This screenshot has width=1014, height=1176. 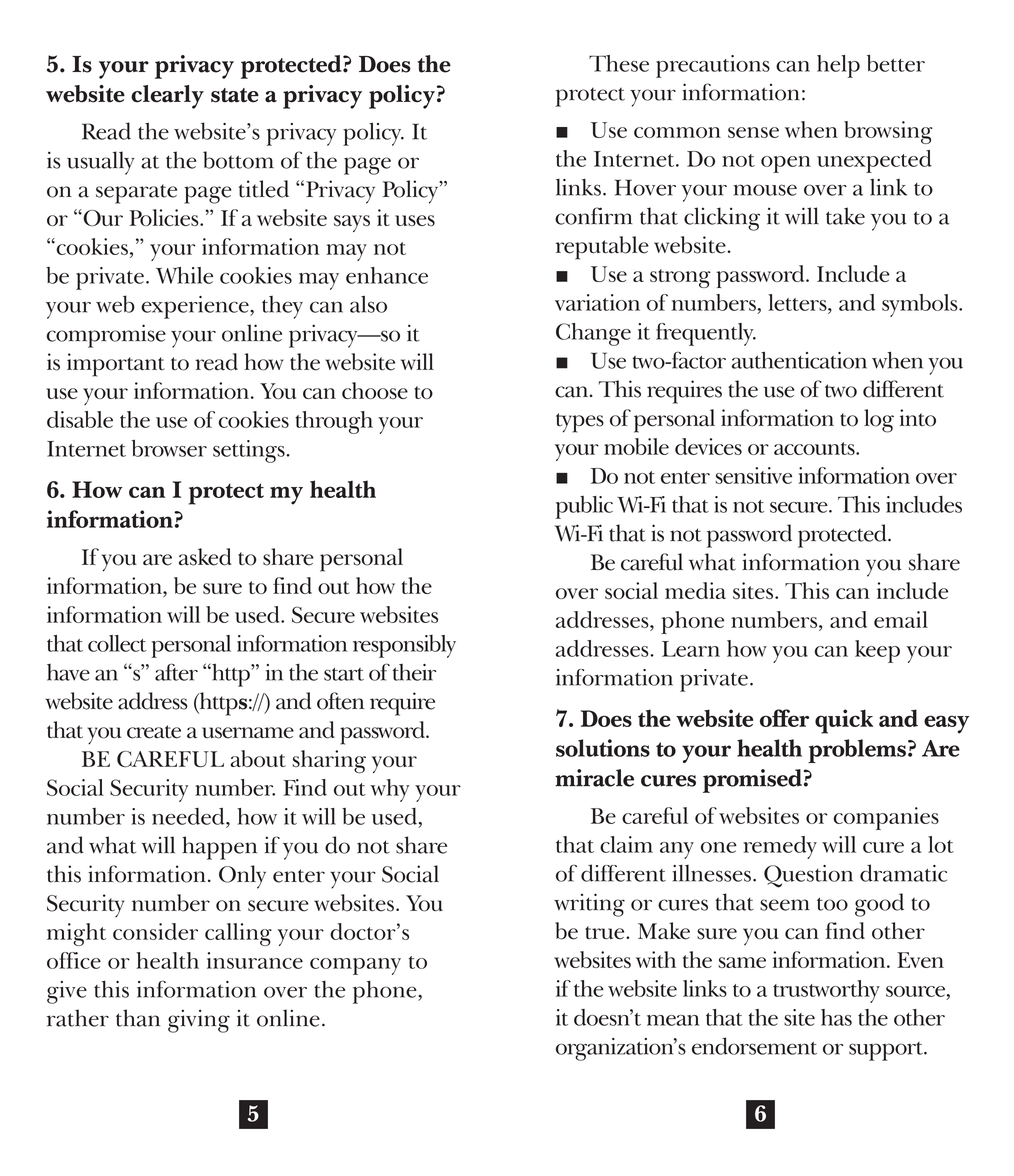 I want to click on clearly, so click(x=167, y=97).
